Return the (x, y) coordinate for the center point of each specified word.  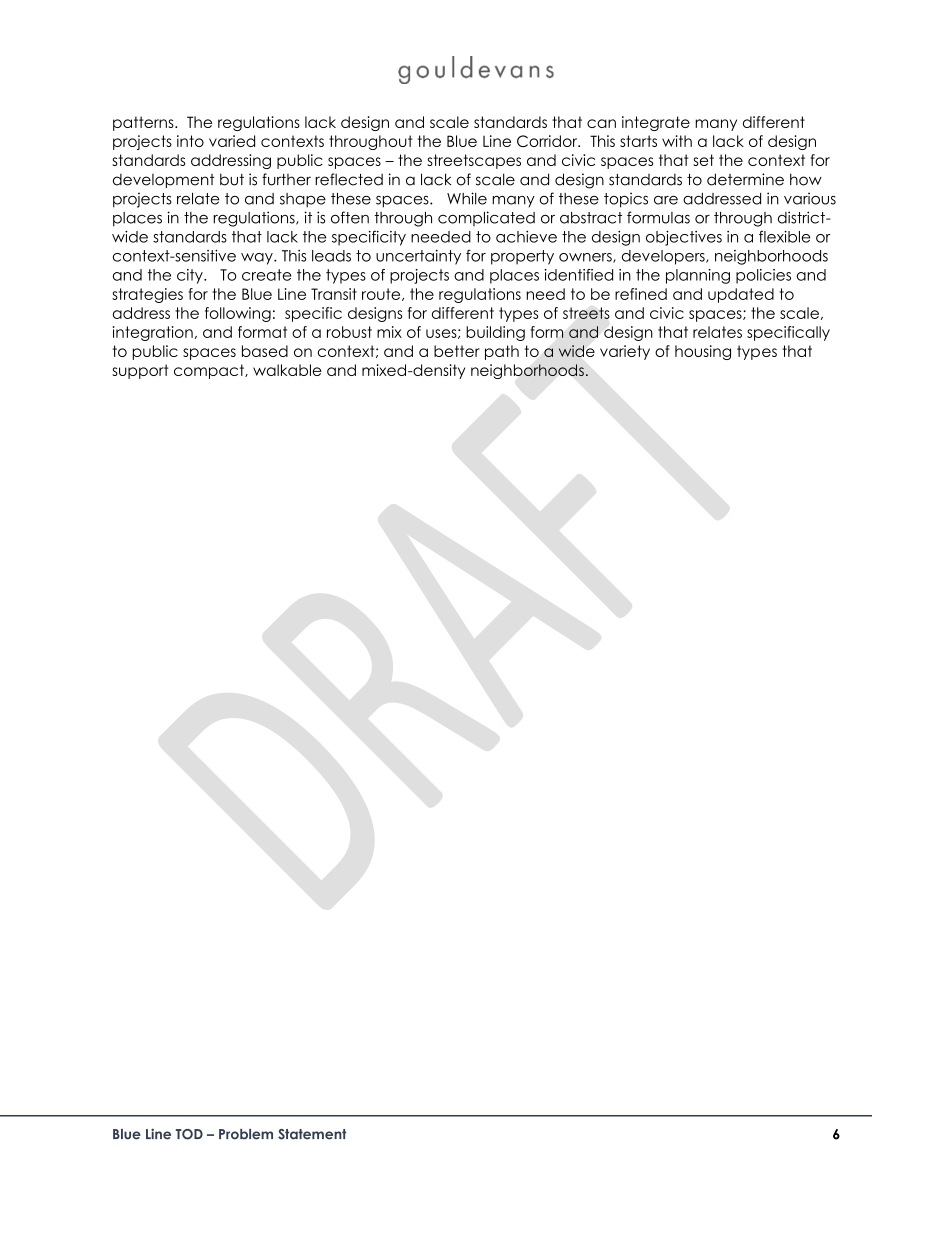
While (467, 198)
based (265, 351)
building (495, 333)
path (502, 352)
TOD (189, 1134)
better (457, 351)
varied (232, 141)
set (703, 160)
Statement (312, 1134)
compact (210, 371)
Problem (246, 1134)
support (140, 371)
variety (625, 352)
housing (703, 352)
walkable (287, 370)
